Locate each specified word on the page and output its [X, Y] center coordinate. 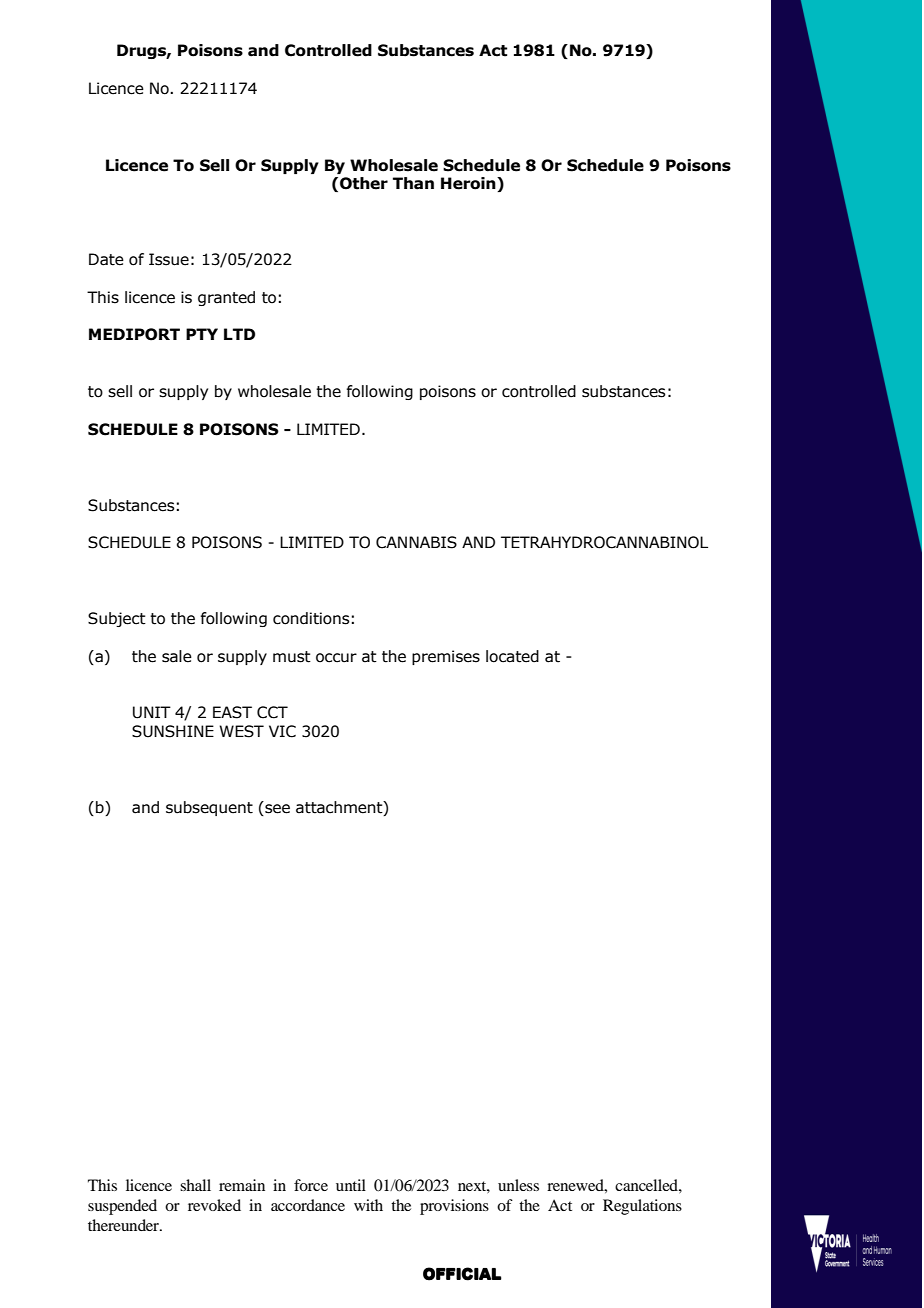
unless [518, 1185]
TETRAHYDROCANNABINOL [604, 542]
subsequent [209, 808]
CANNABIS [416, 542]
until [351, 1185]
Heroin [469, 184]
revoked [214, 1205]
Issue [169, 259]
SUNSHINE [173, 731]
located [512, 656]
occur [336, 658]
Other [364, 183]
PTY [202, 334]
